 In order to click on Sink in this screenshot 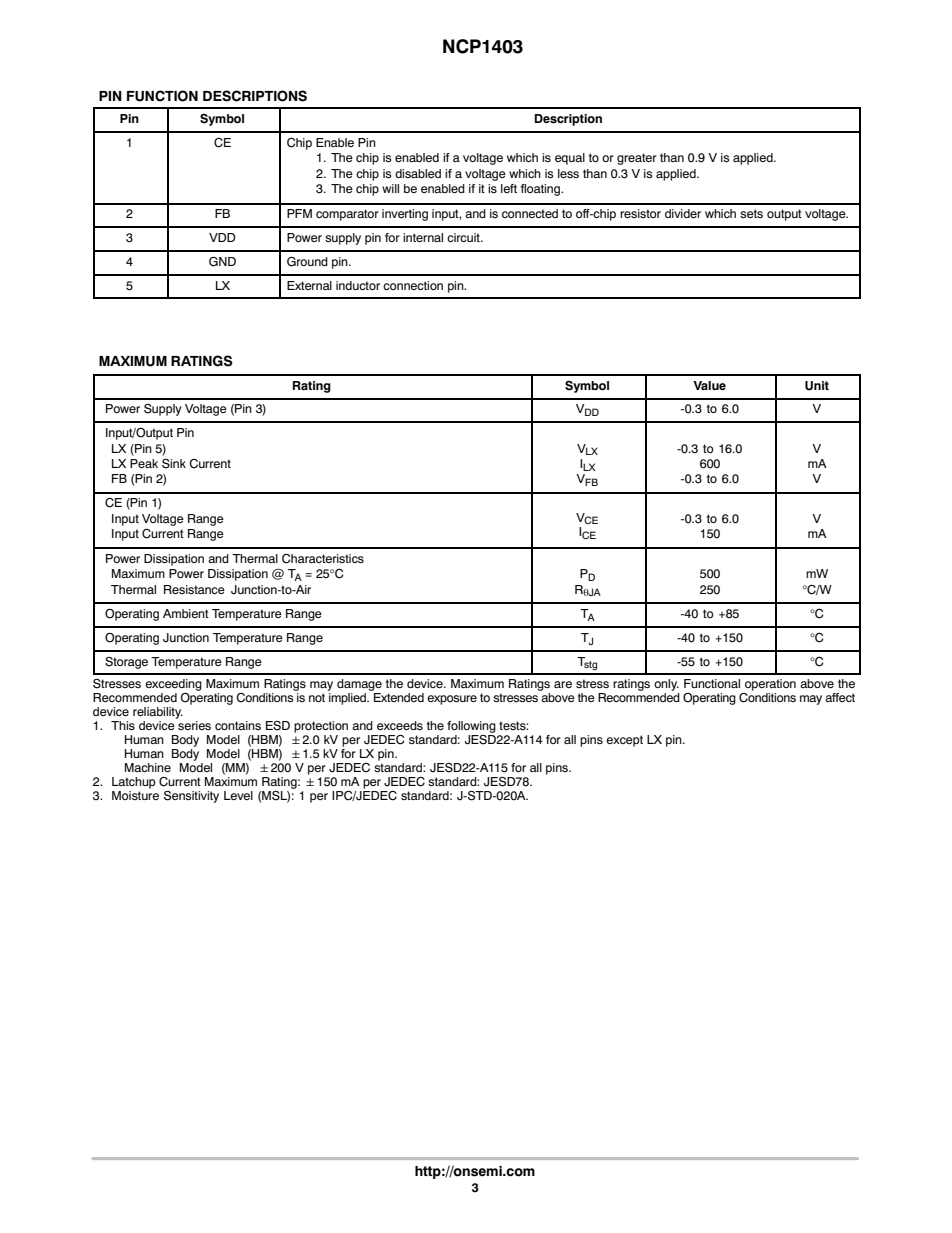, I will do `click(174, 464)`.
